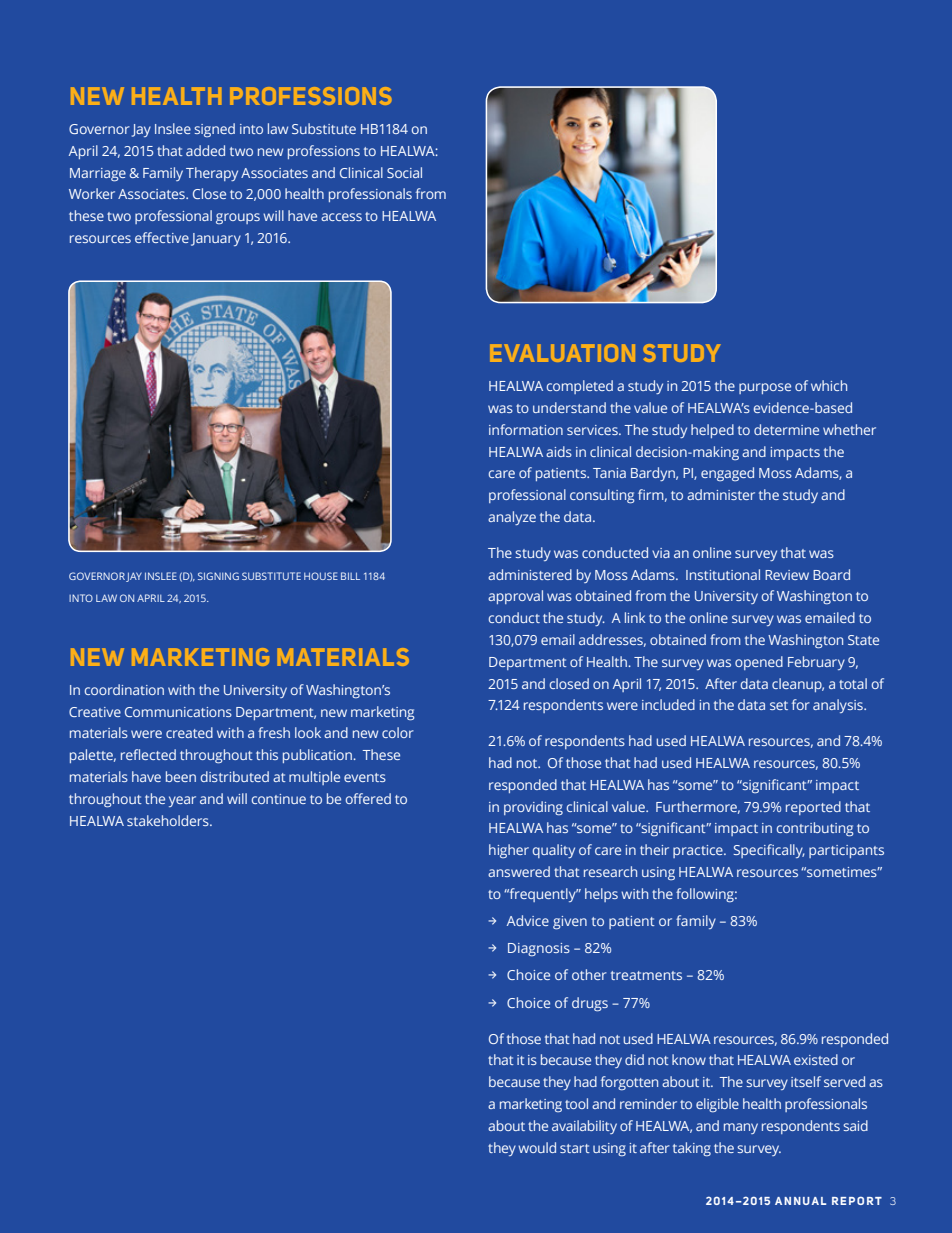 Image resolution: width=952 pixels, height=1233 pixels. Describe the element at coordinates (205, 150) in the screenshot. I see `added` at that location.
